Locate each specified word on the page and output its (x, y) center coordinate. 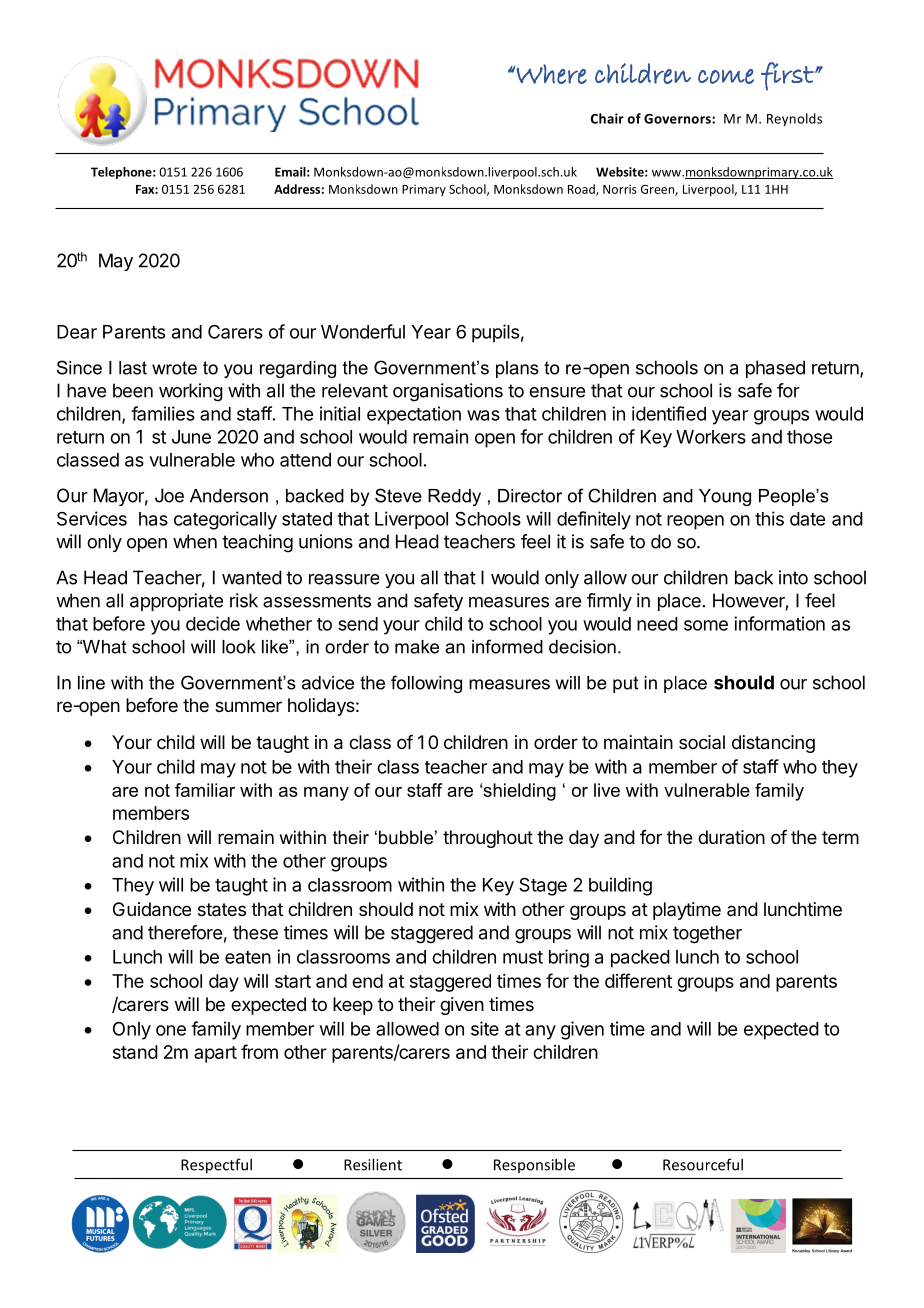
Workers (711, 437)
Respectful (216, 1166)
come (726, 76)
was (483, 415)
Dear (77, 332)
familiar (205, 790)
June (191, 437)
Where (551, 74)
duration (731, 837)
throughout (488, 839)
